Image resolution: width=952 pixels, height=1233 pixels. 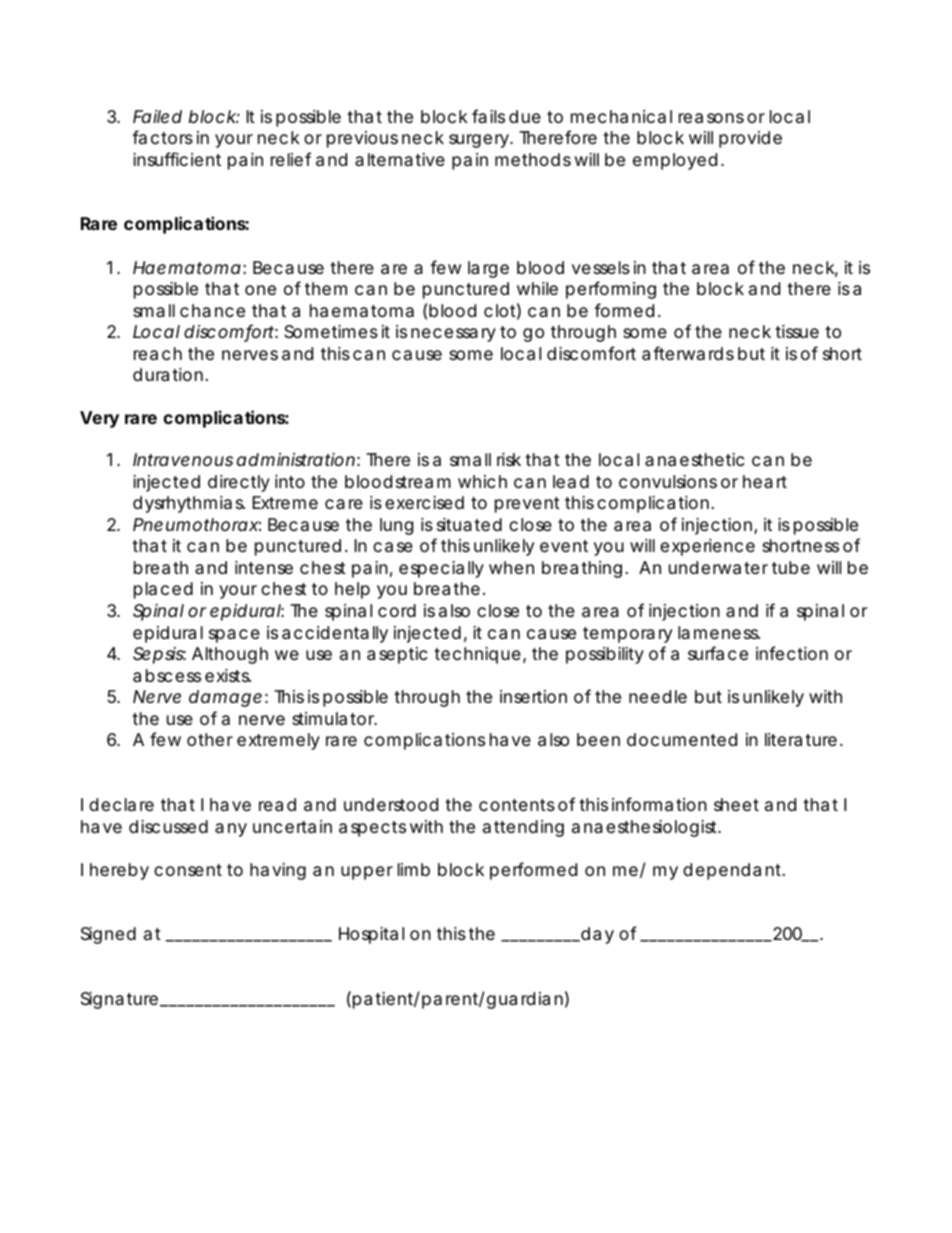 What do you see at coordinates (718, 653) in the document?
I see `surface` at bounding box center [718, 653].
